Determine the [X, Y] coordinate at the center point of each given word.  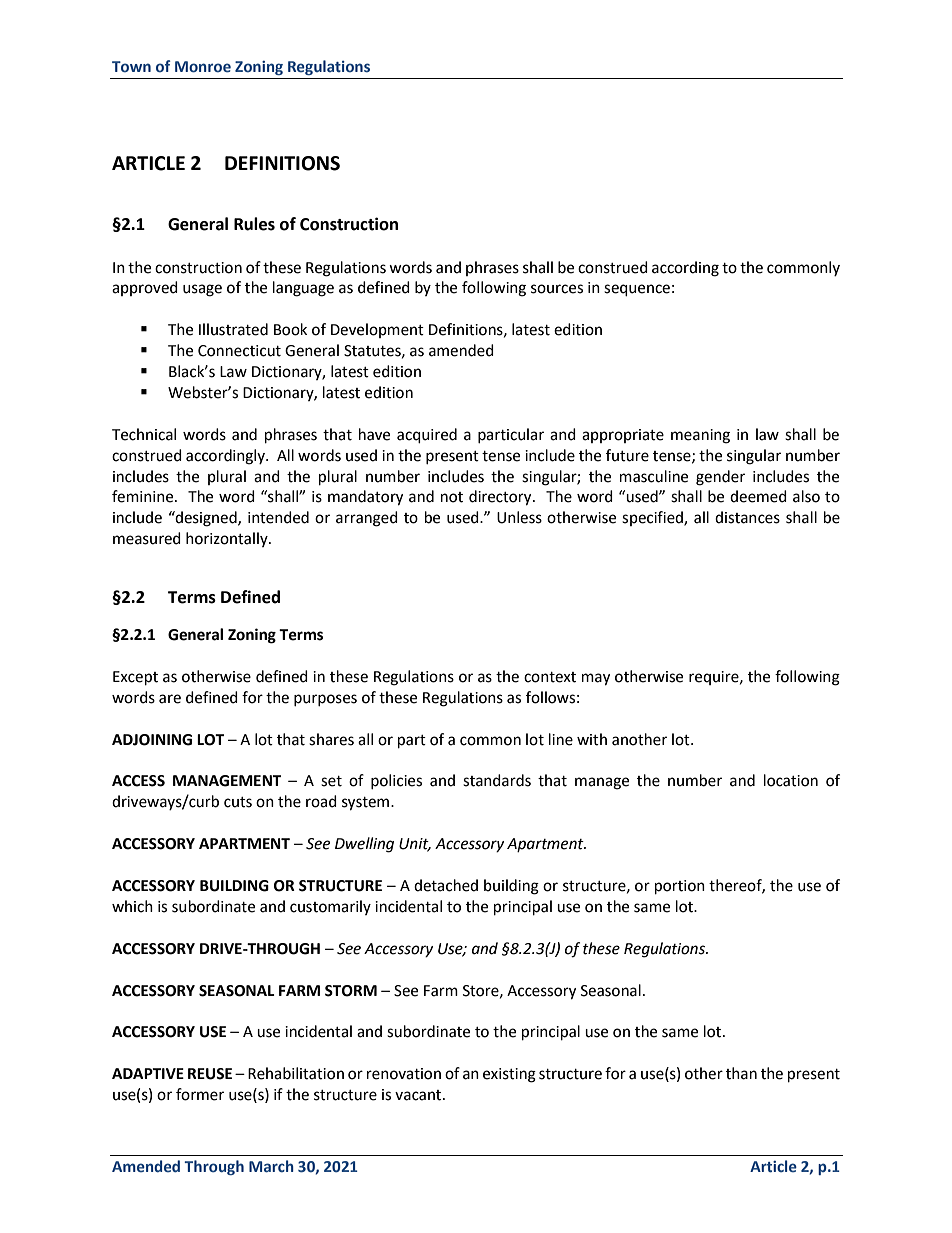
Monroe [203, 67]
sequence [637, 290]
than [741, 1073]
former [200, 1094]
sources [557, 289]
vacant [419, 1095]
